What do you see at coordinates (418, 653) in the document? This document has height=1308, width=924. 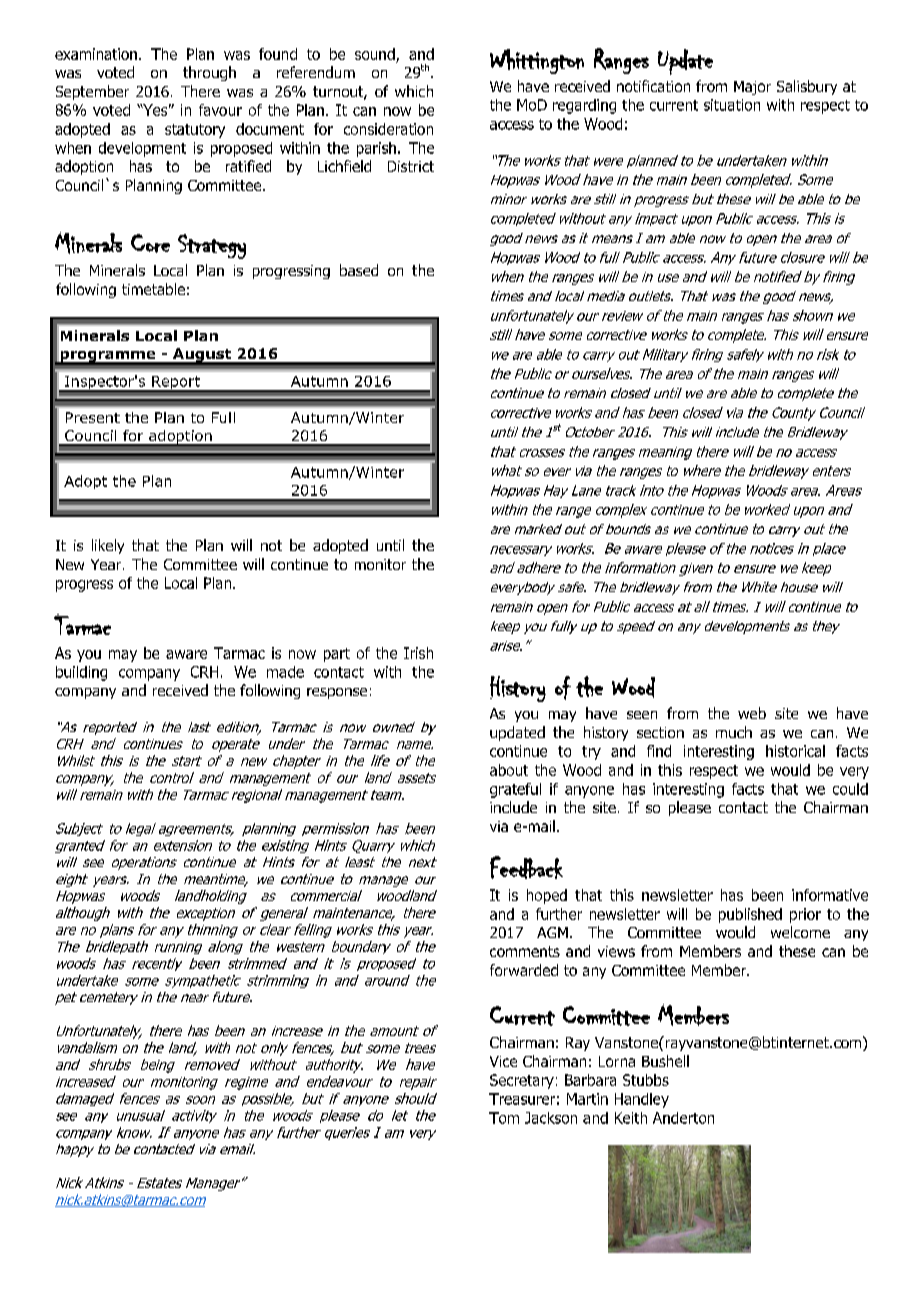 I see `Irish` at bounding box center [418, 653].
